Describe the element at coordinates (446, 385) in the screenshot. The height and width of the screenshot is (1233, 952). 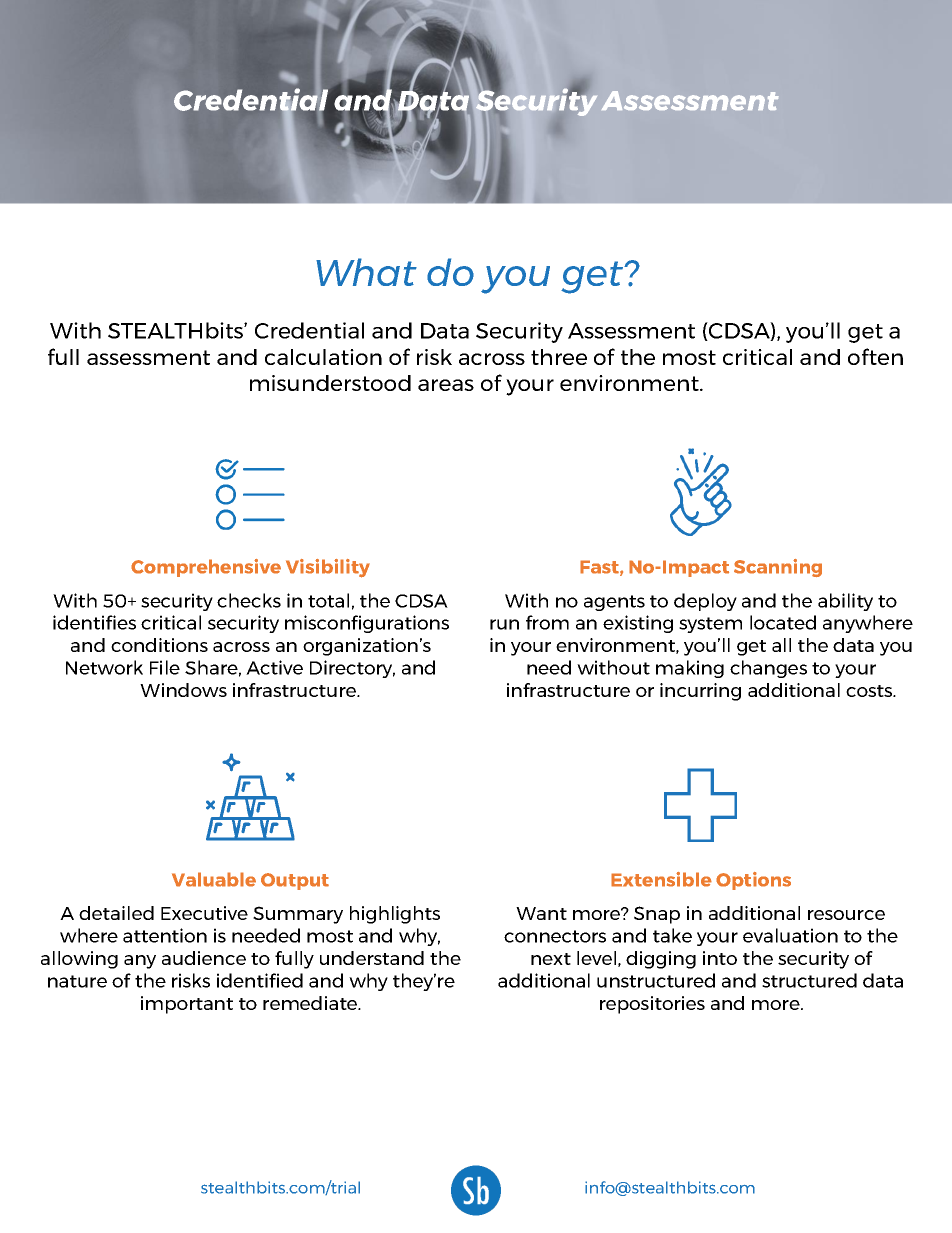
I see `areas` at that location.
